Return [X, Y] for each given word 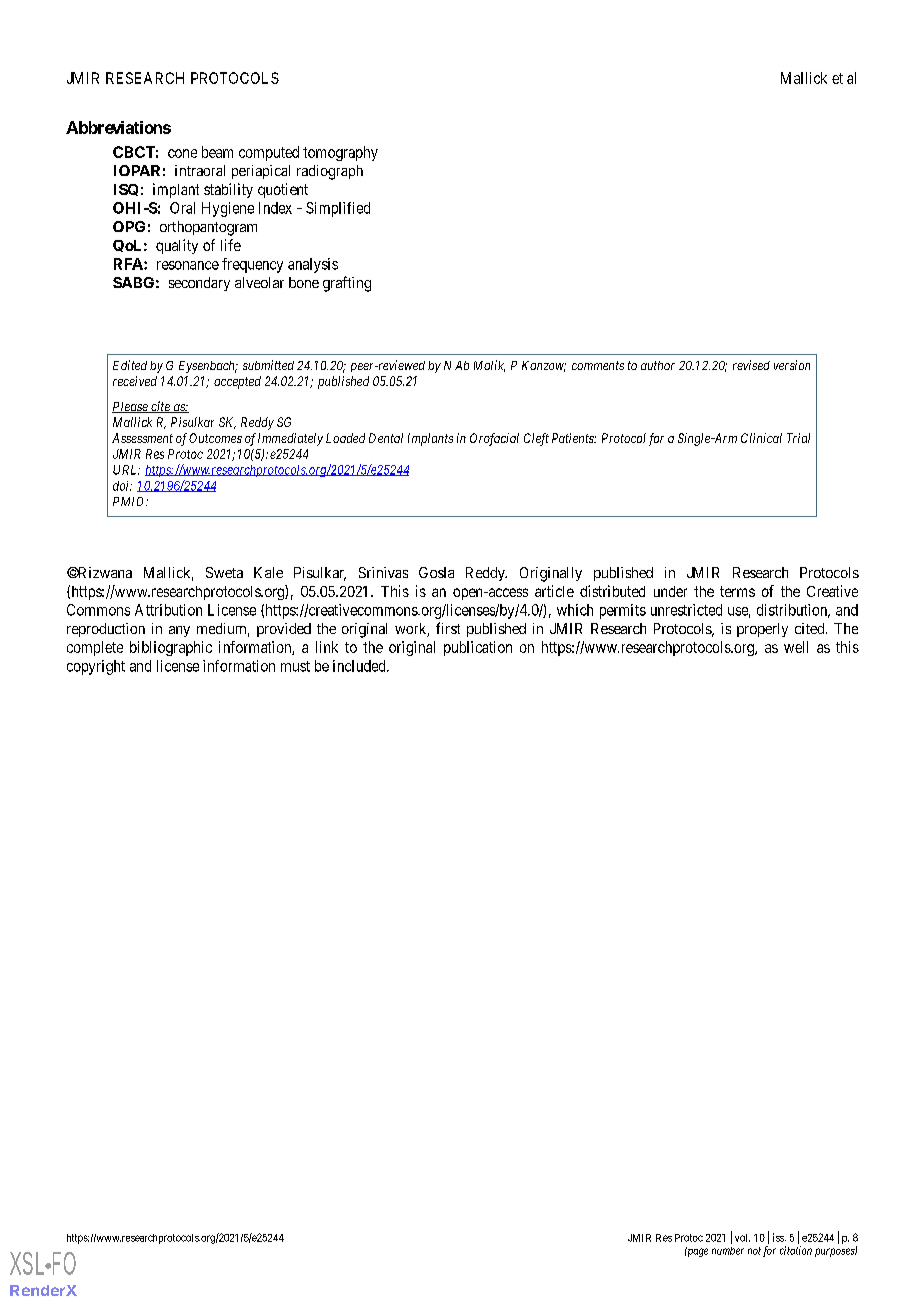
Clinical [761, 438]
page [696, 1252]
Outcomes [215, 438]
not [754, 1251]
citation [796, 1250]
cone [182, 153]
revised [751, 365]
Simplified [338, 209]
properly [762, 630]
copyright [96, 667]
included [360, 666]
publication [478, 648]
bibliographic [171, 648]
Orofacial [494, 439]
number [728, 1251]
